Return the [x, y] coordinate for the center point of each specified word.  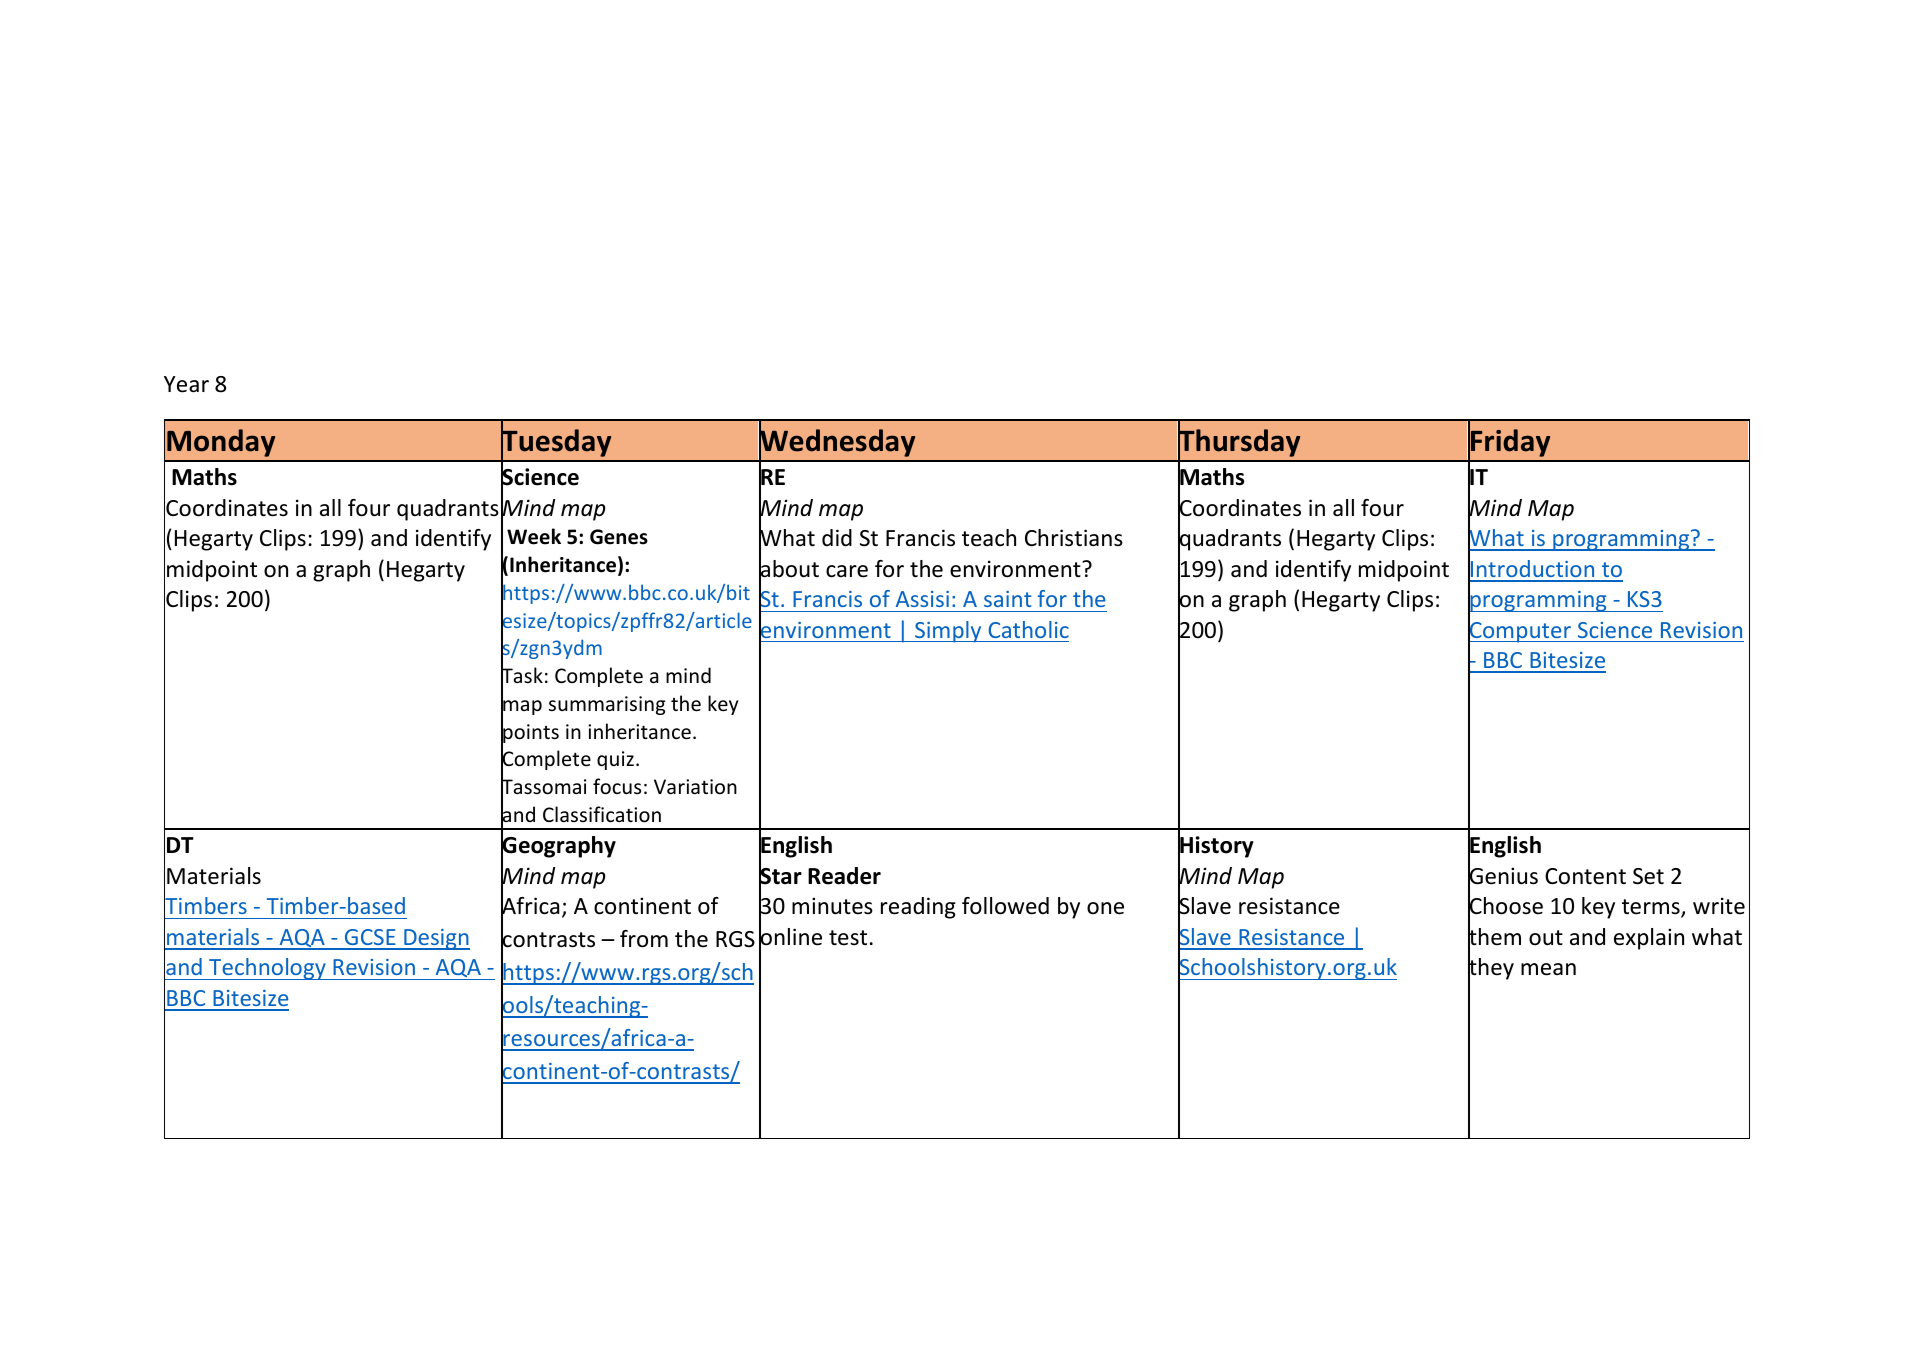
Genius [1503, 876]
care [847, 571]
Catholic [1029, 629]
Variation [695, 786]
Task [522, 676]
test [848, 938]
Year [186, 384]
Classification [602, 814]
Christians [1074, 538]
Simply [948, 632]
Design [436, 939]
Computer [1520, 632]
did [837, 538]
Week [534, 536]
